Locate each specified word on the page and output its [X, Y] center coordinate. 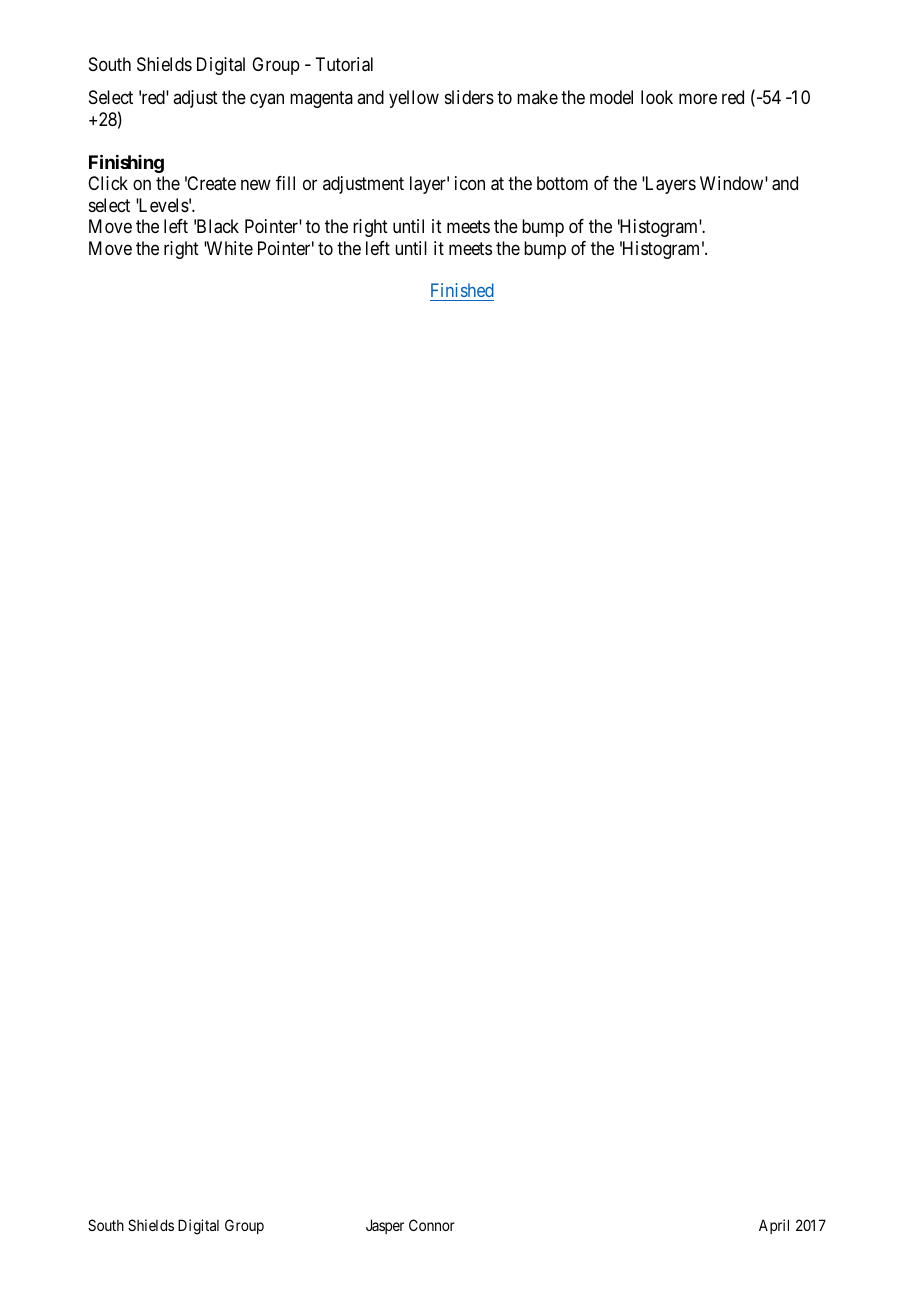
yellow [414, 99]
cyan [267, 101]
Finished [462, 292]
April [774, 1226]
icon [470, 183]
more [698, 99]
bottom [562, 183]
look [657, 97]
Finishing [126, 163]
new [256, 185]
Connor [432, 1225]
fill [285, 183]
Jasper [385, 1226]
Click [108, 183]
